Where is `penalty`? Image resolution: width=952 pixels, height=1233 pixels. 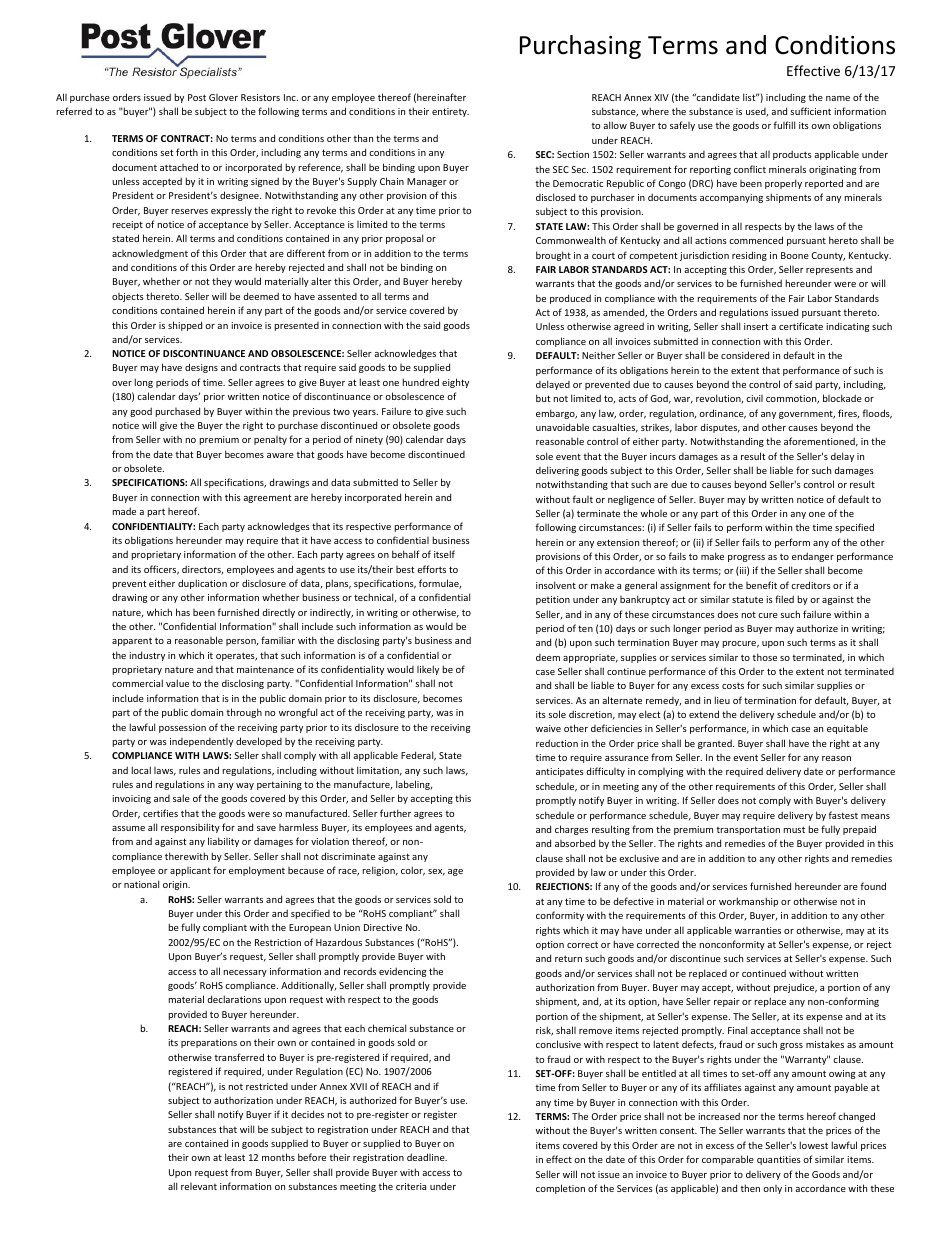 penalty is located at coordinates (270, 440).
